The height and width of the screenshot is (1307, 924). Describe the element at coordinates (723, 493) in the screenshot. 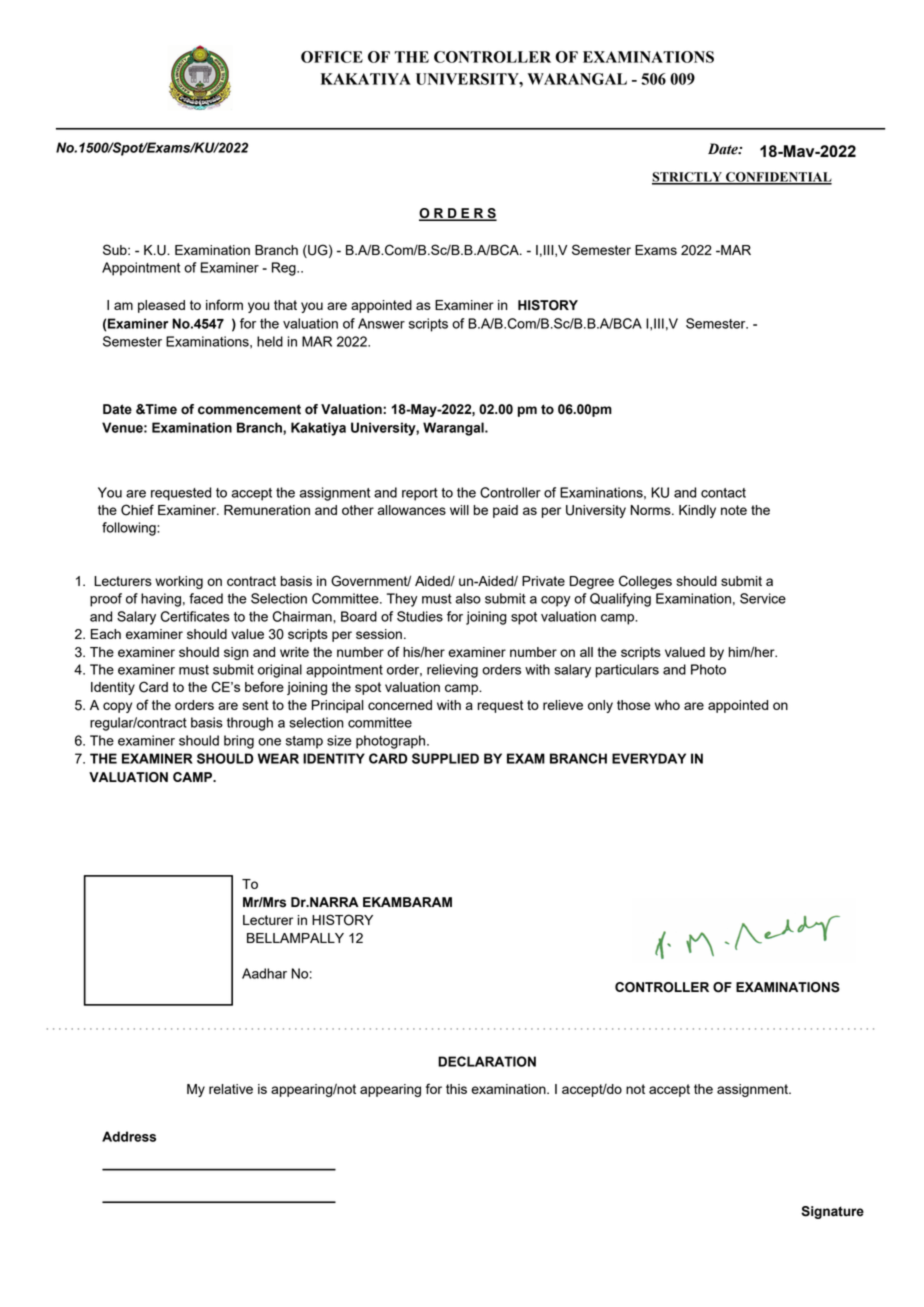

I see `contact` at that location.
